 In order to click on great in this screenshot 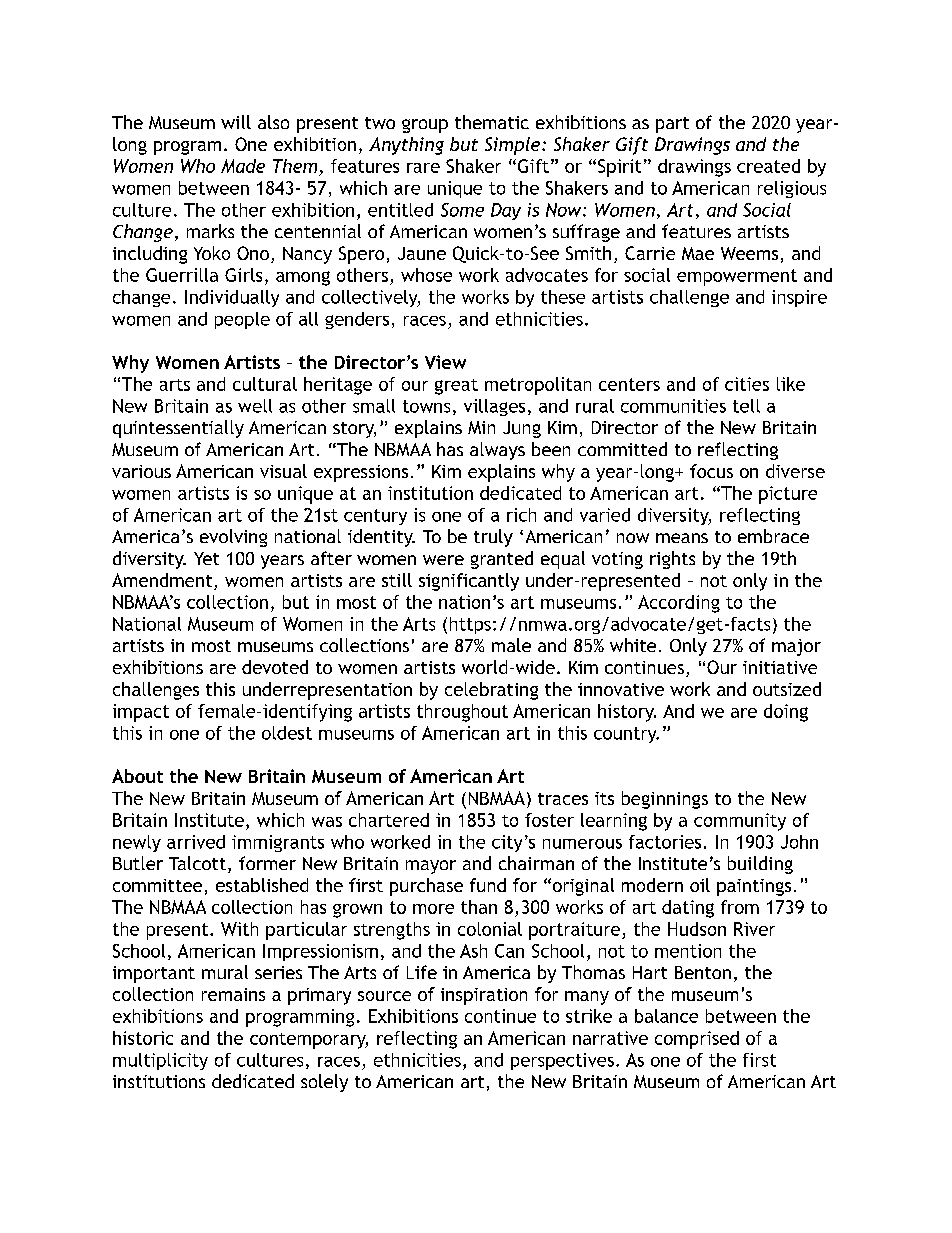, I will do `click(456, 387)`.
